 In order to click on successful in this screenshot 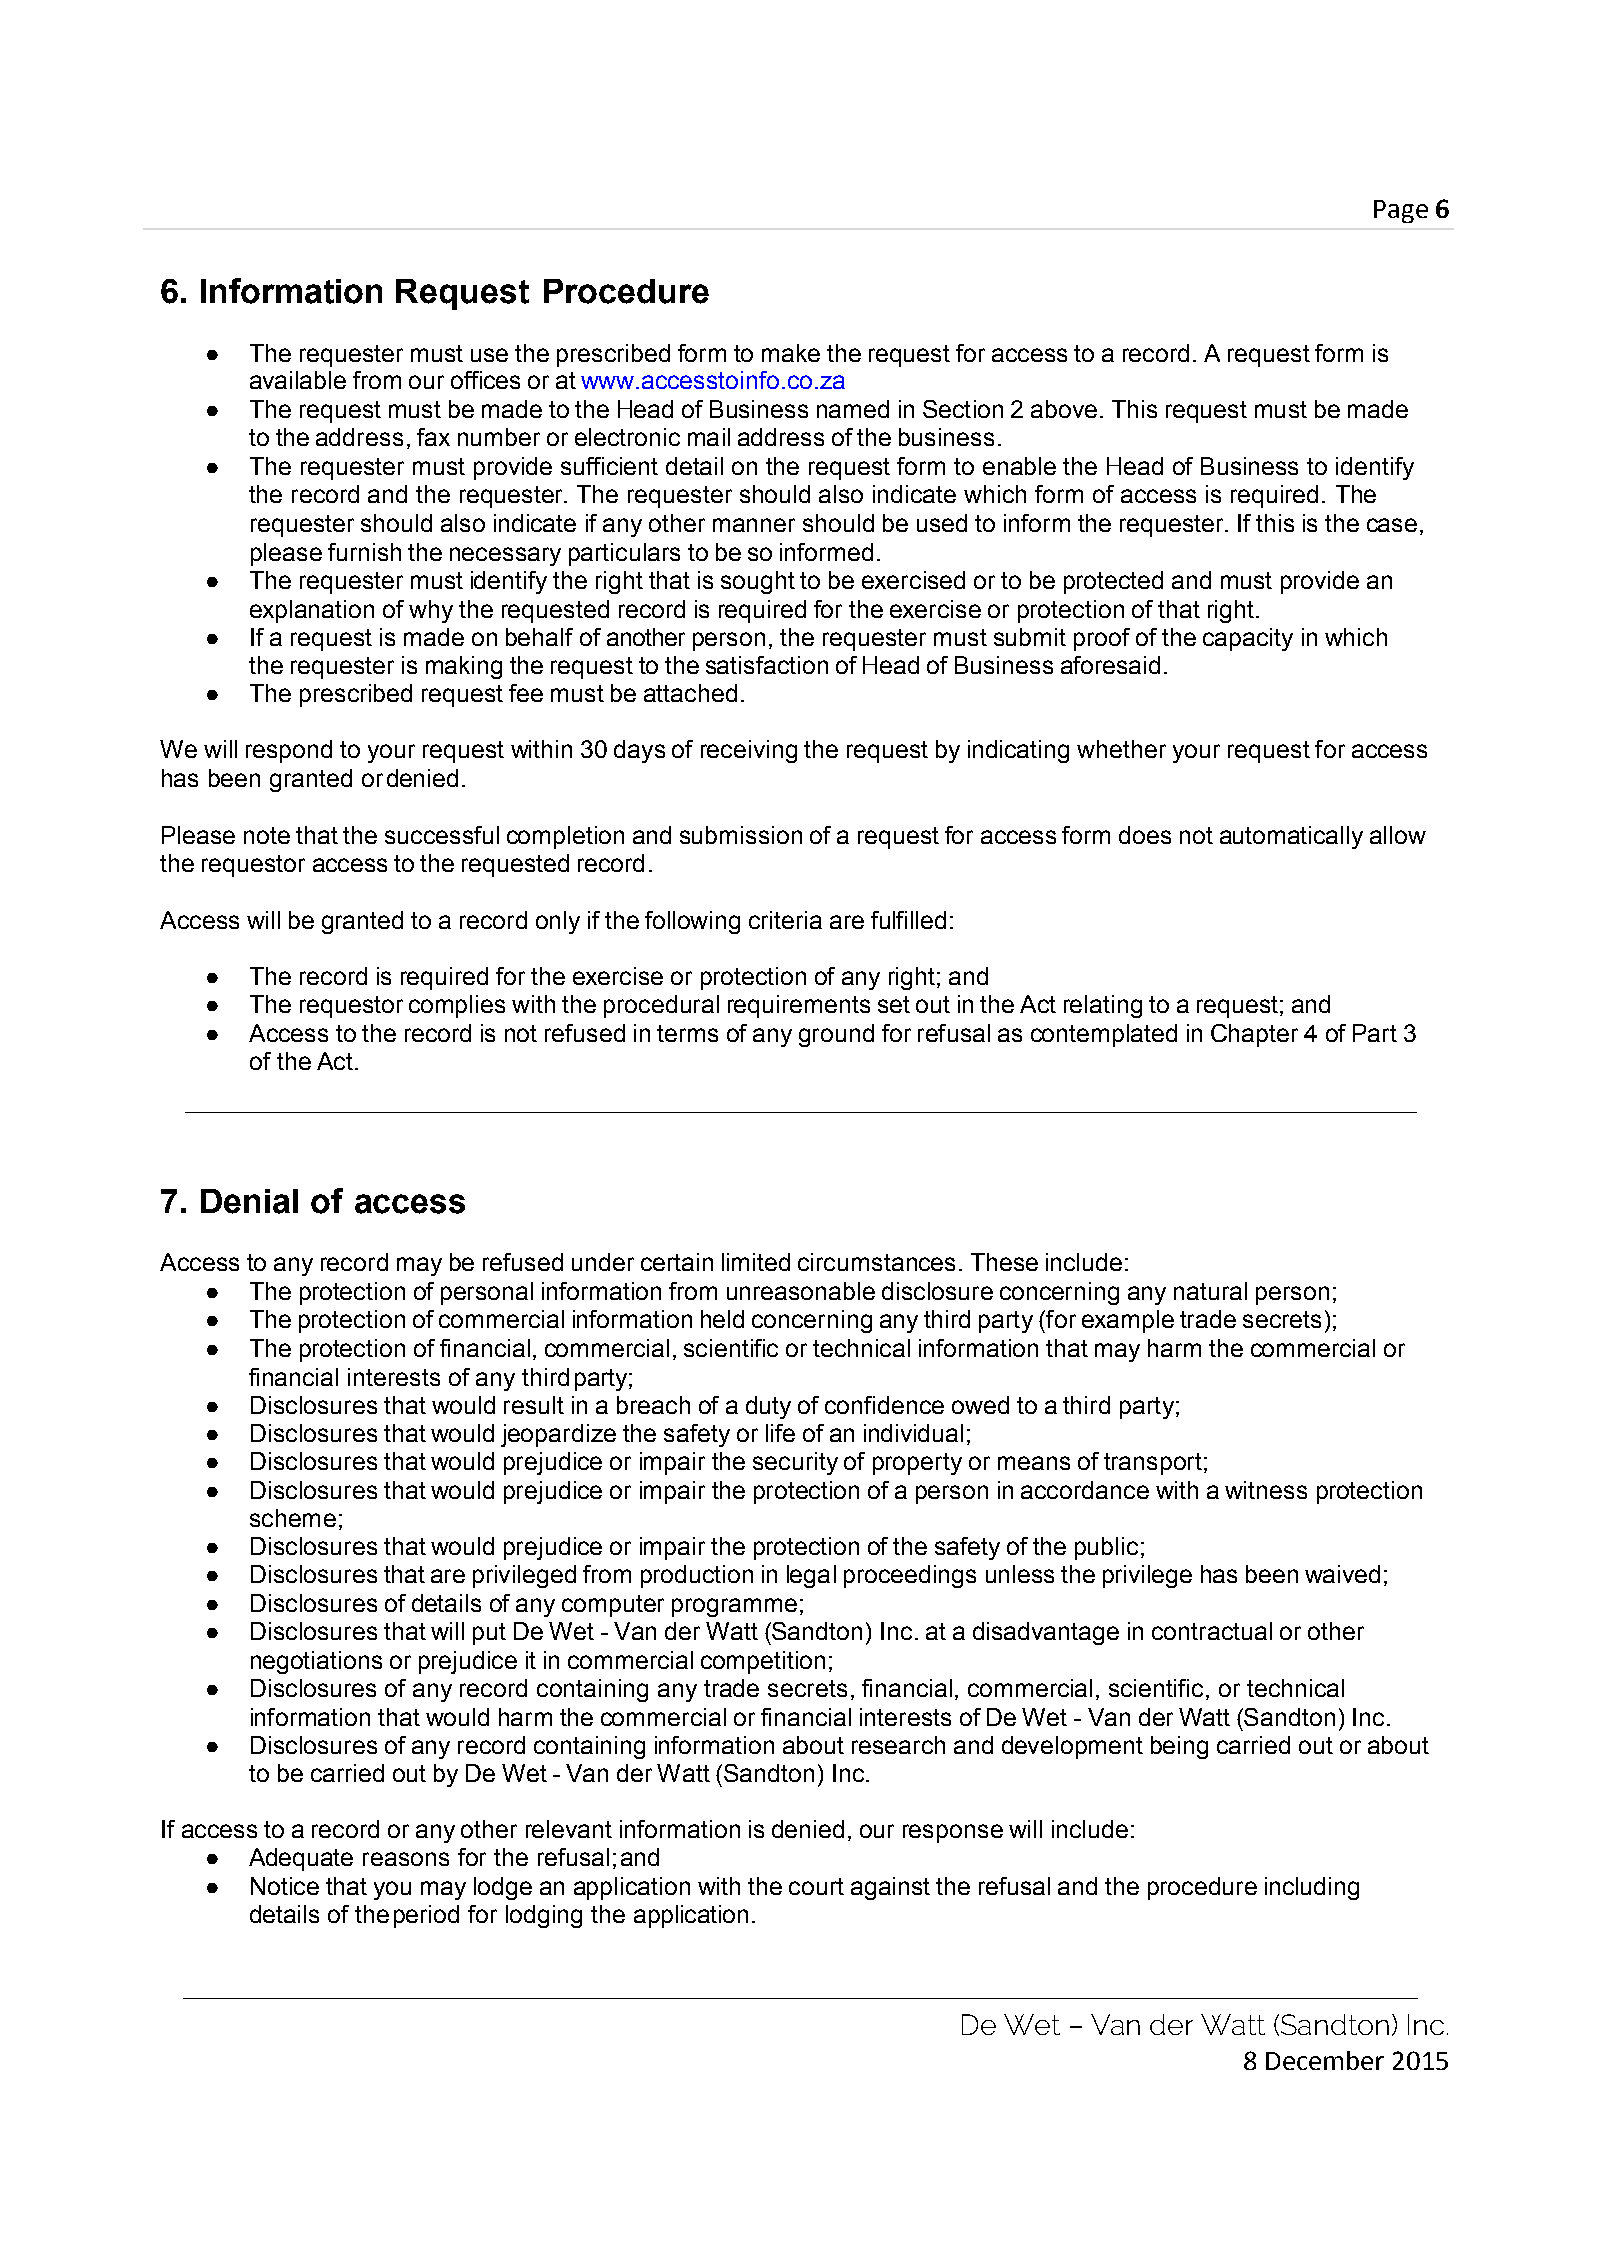, I will do `click(442, 835)`.
